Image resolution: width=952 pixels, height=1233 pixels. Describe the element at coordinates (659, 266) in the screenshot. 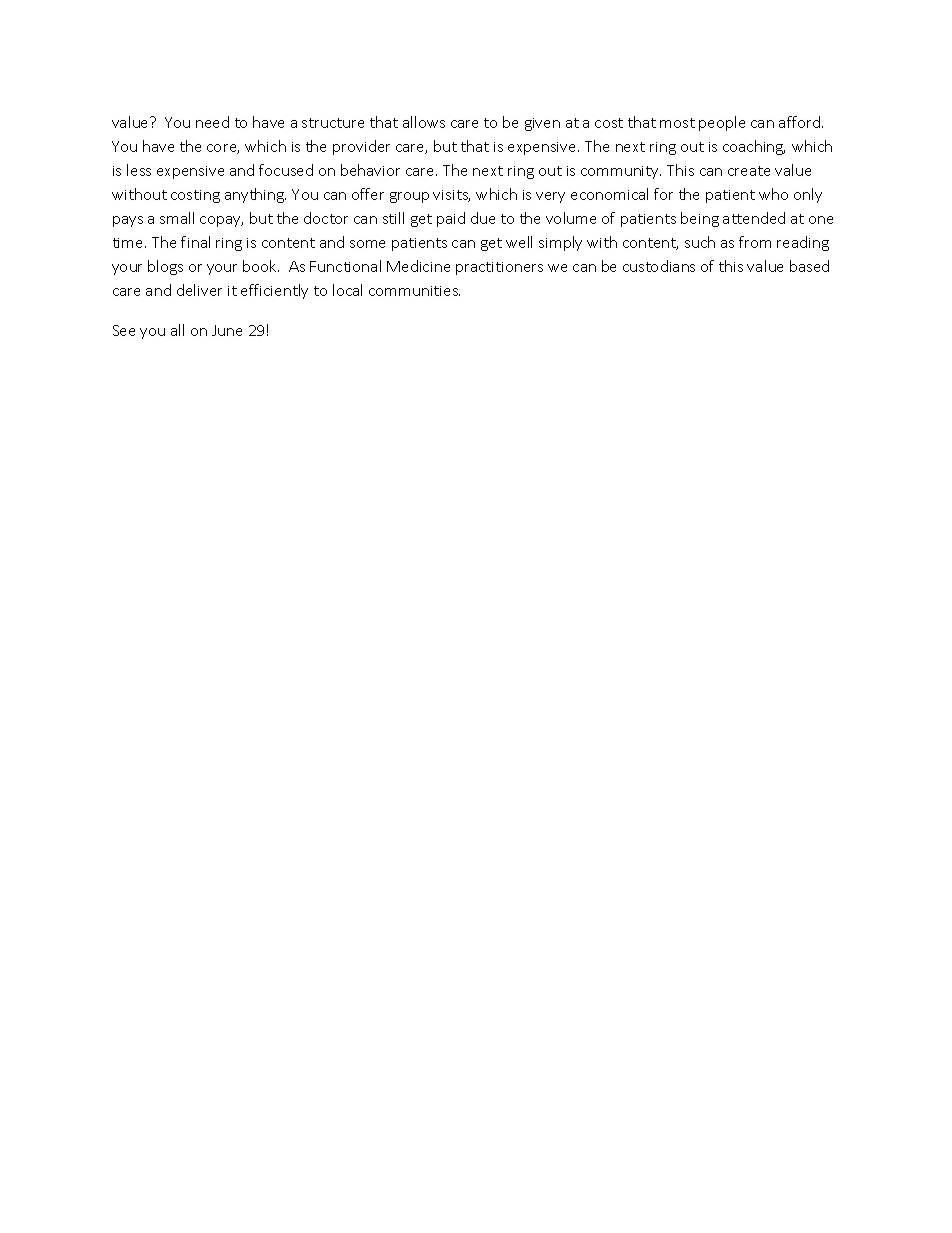

I see `custodians` at that location.
